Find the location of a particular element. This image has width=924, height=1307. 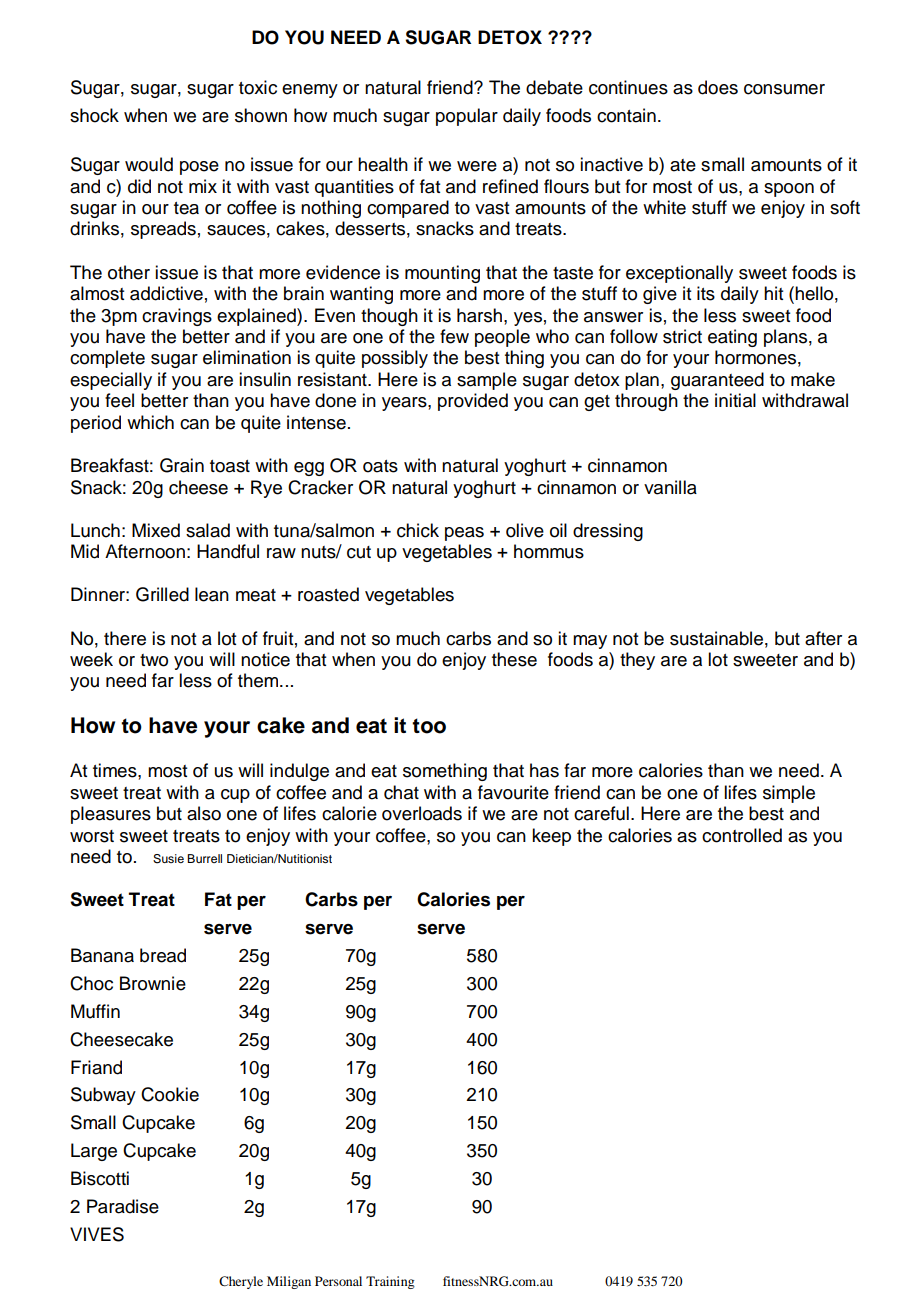

consumer is located at coordinates (784, 89).
